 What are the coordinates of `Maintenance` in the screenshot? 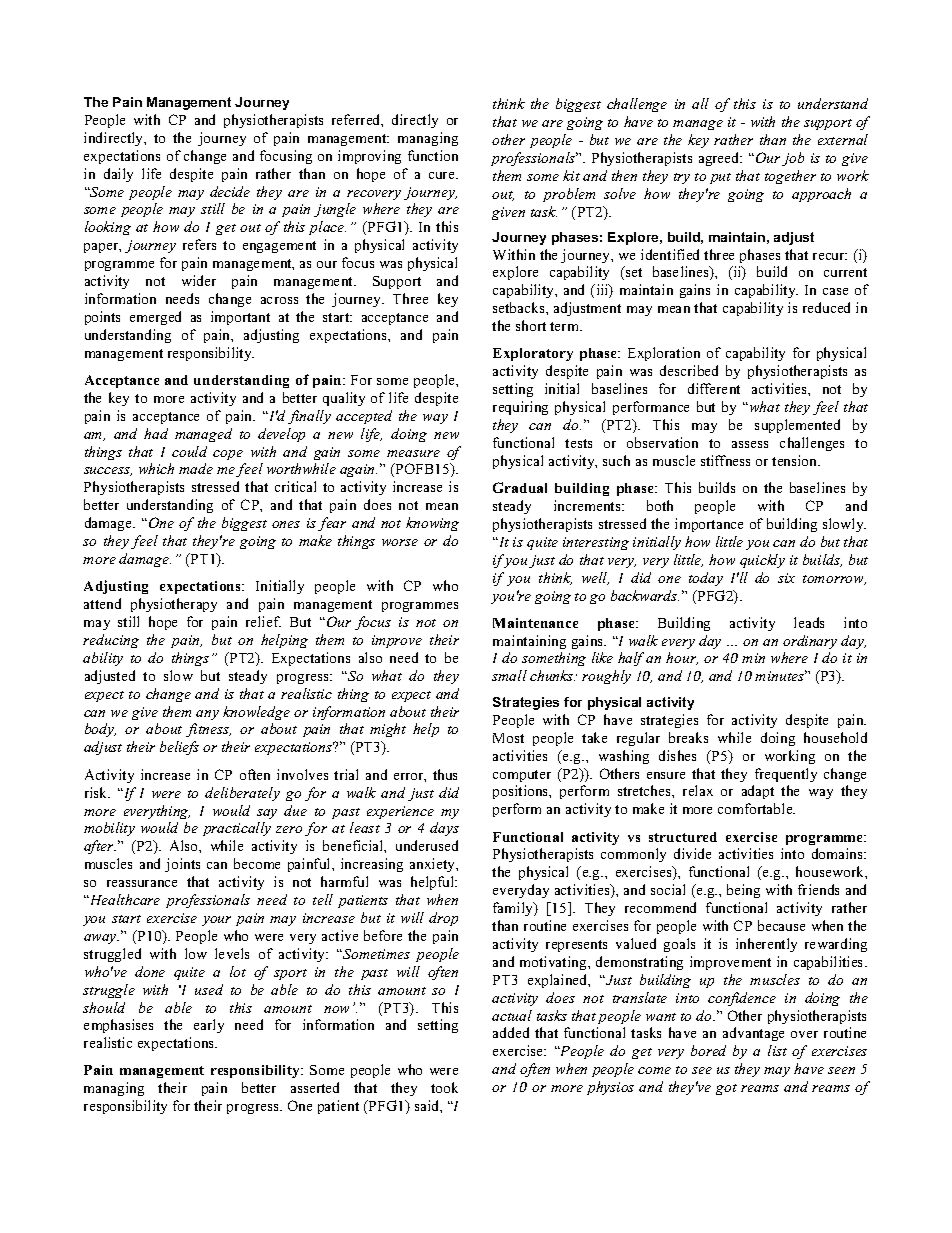 It's located at (535, 623).
